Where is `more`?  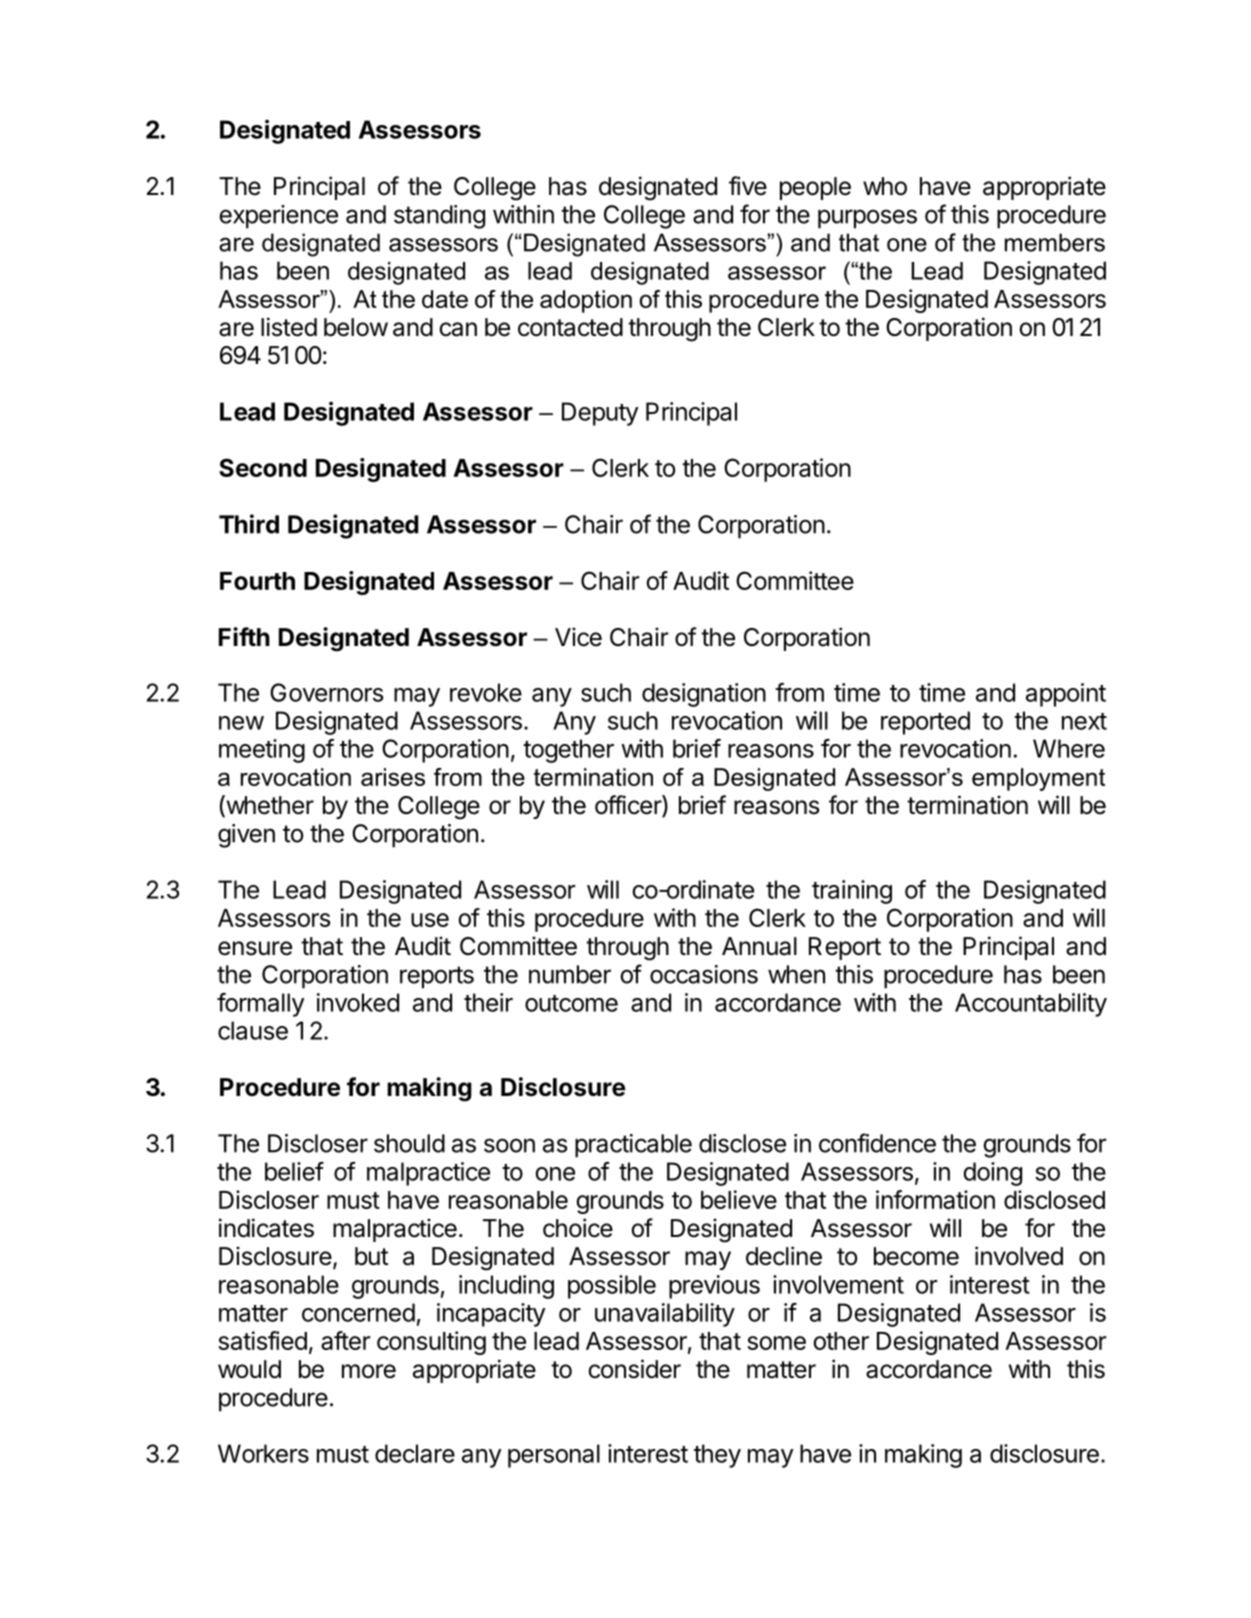 more is located at coordinates (369, 1371).
